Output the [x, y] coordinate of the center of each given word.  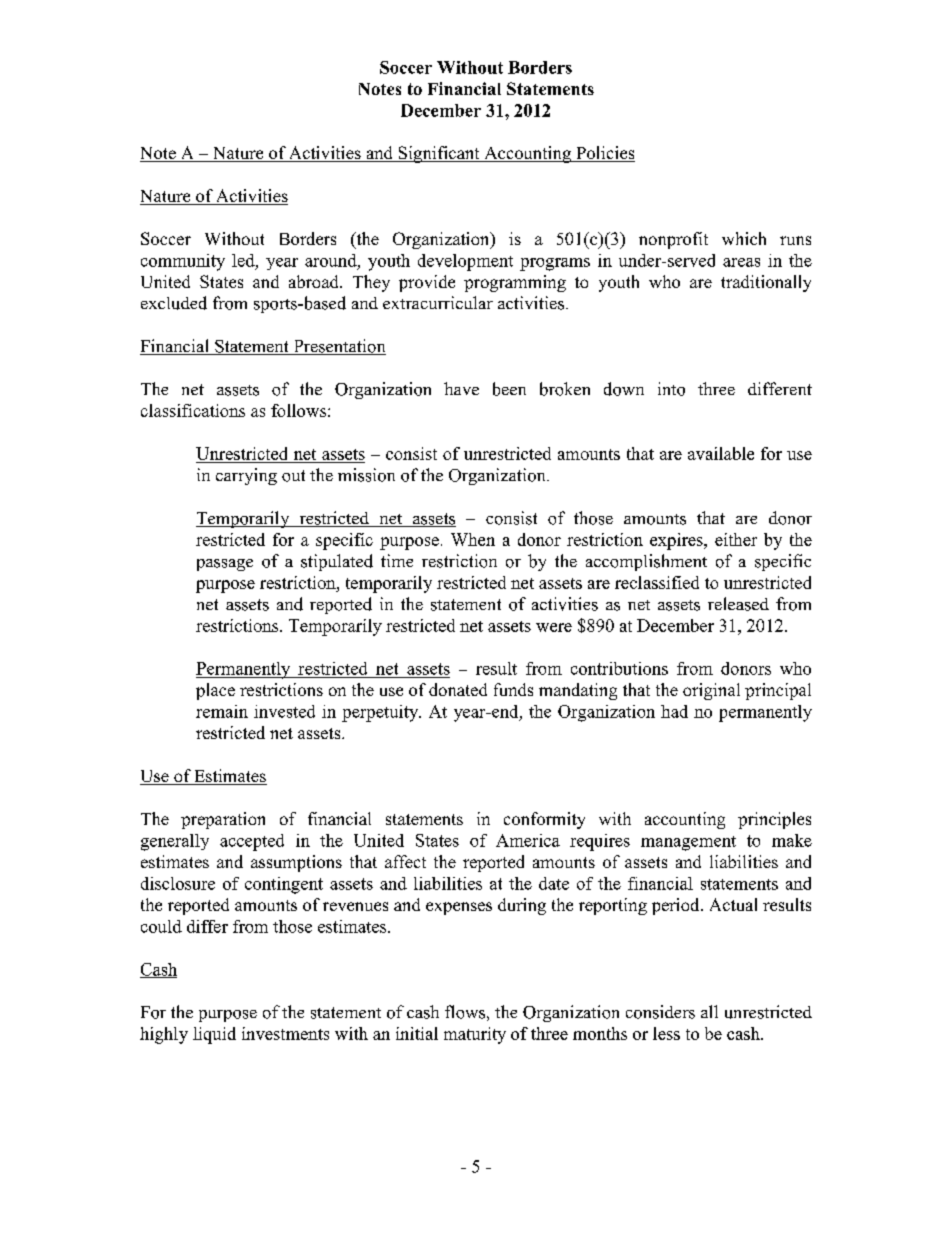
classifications [193, 410]
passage [225, 565]
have [461, 388]
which [744, 238]
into [671, 389]
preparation [223, 820]
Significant [439, 154]
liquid [214, 1035]
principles [774, 820]
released [738, 604]
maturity [475, 1035]
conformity [544, 820]
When [473, 539]
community [183, 262]
